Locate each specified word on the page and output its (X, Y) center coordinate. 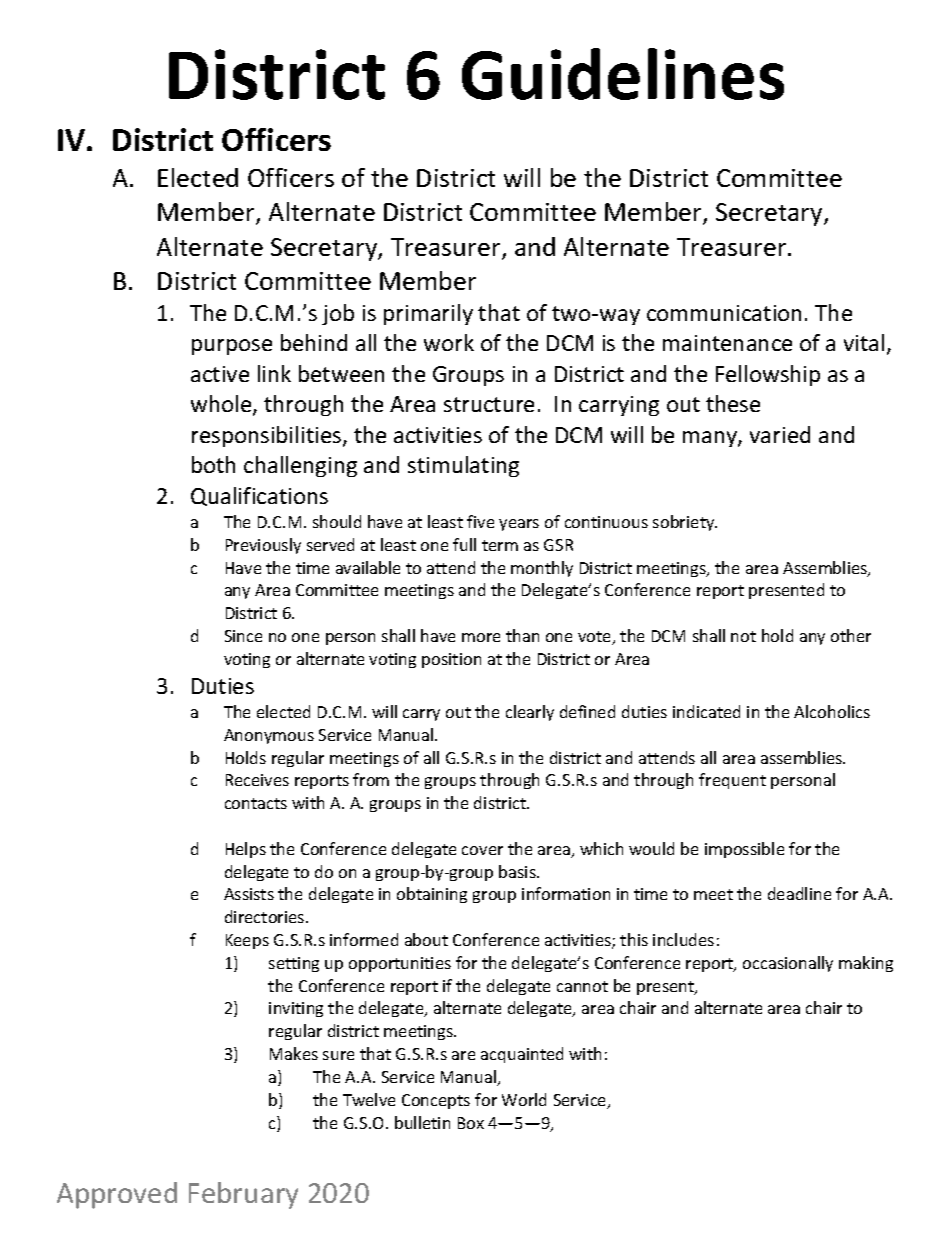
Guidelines (623, 74)
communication (724, 313)
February (243, 1195)
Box (471, 1123)
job (338, 314)
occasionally (788, 964)
